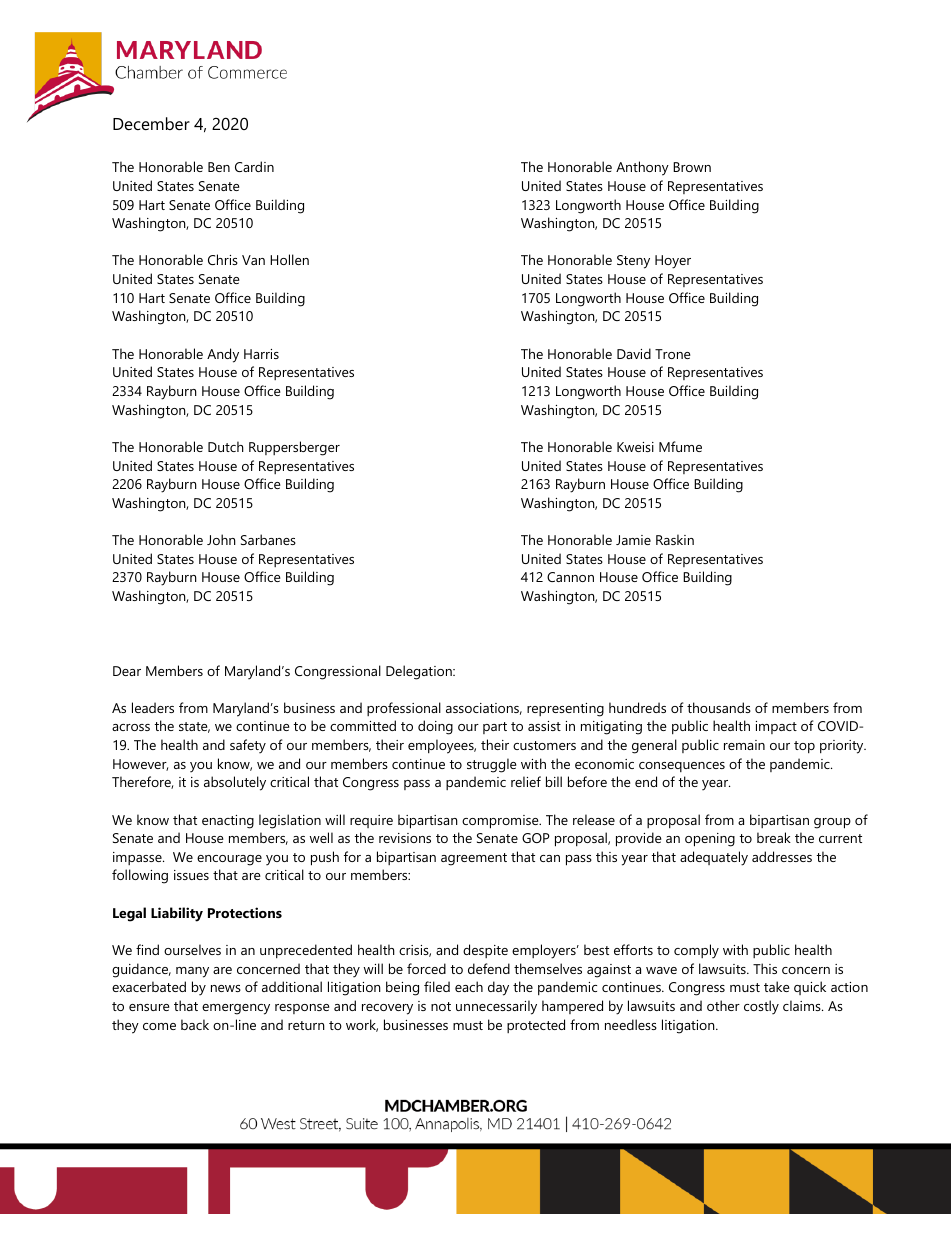 This screenshot has width=952, height=1233. I want to click on news, so click(226, 988).
